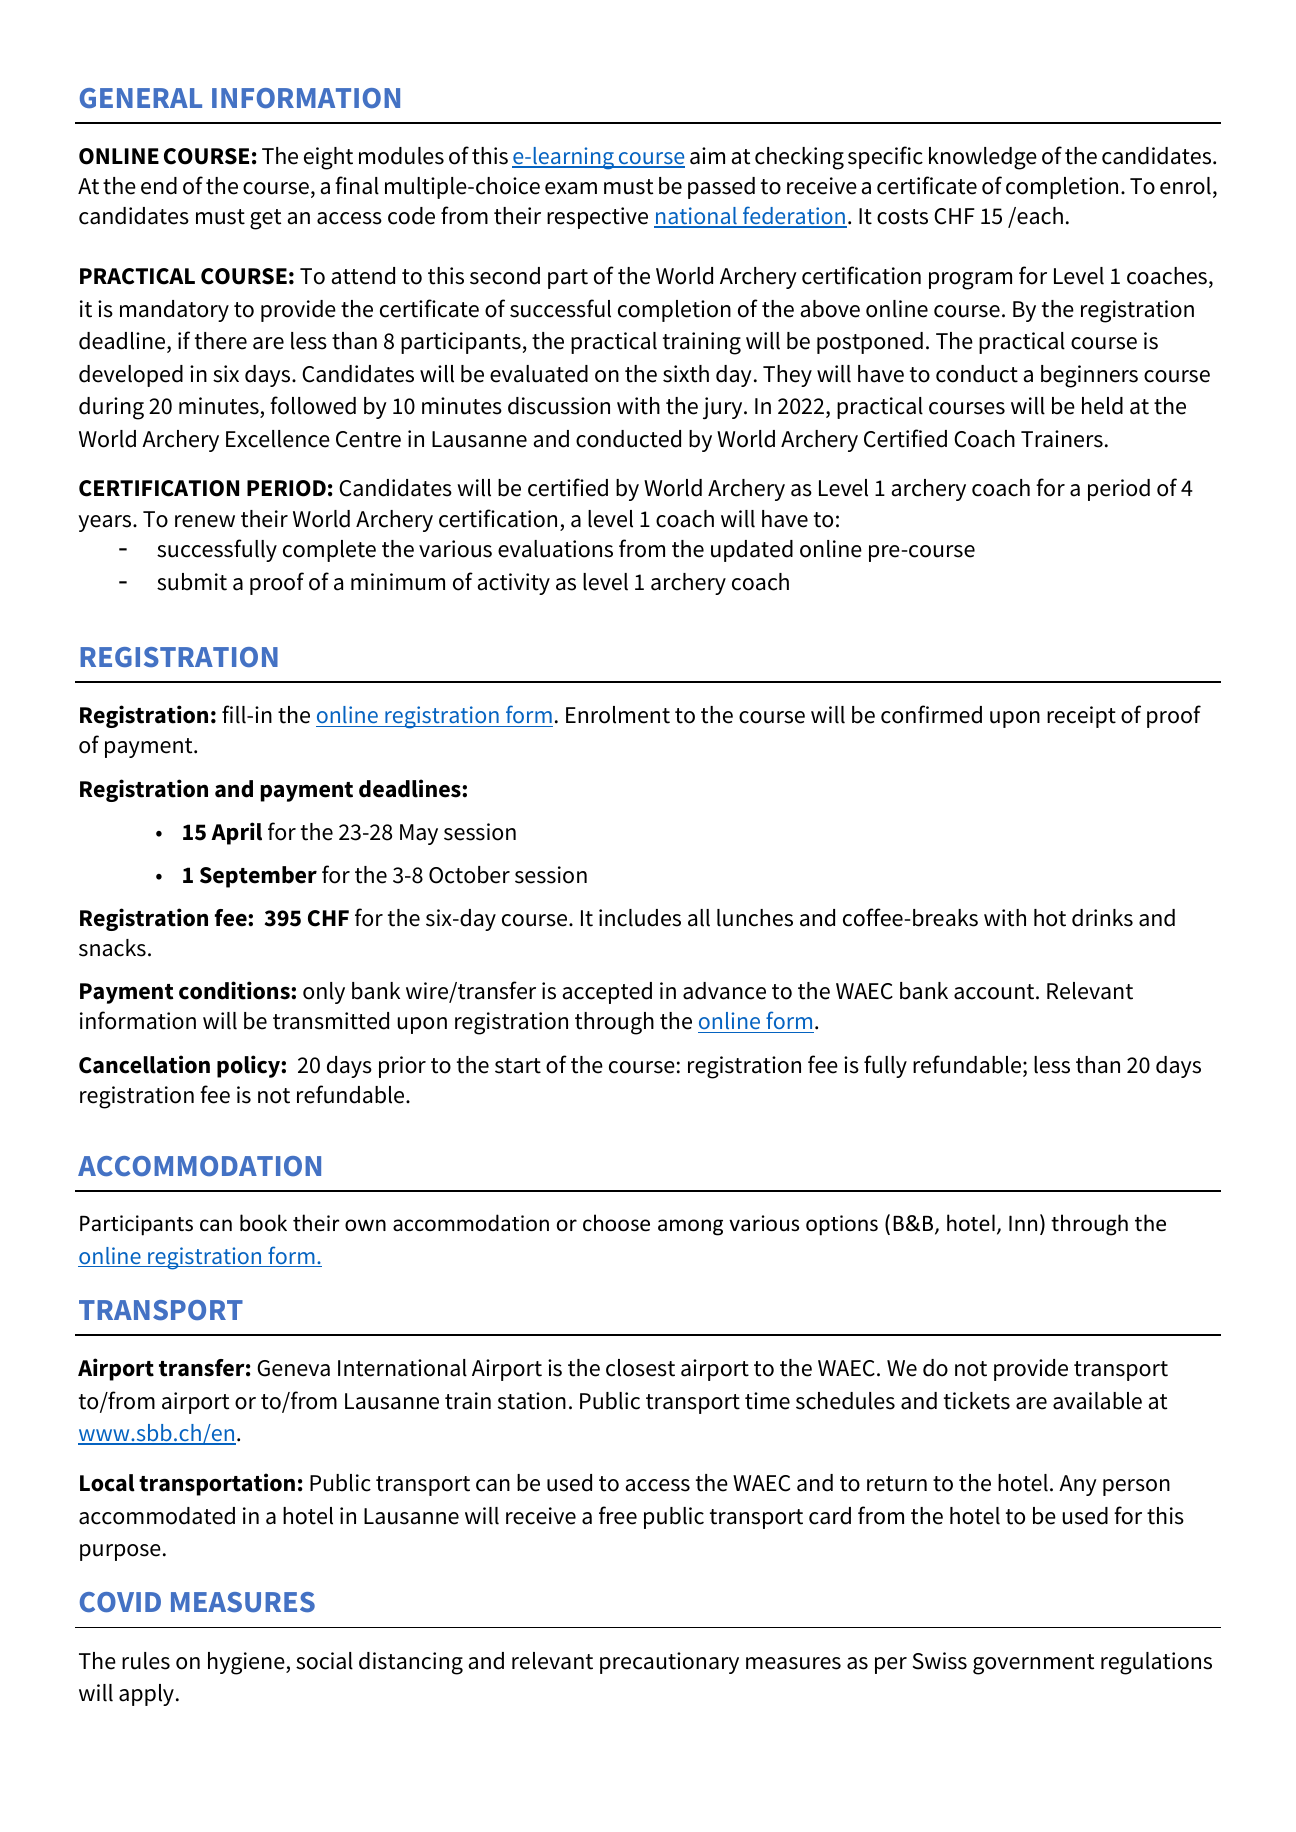 The width and height of the screenshot is (1296, 1832). I want to click on activity, so click(513, 584).
